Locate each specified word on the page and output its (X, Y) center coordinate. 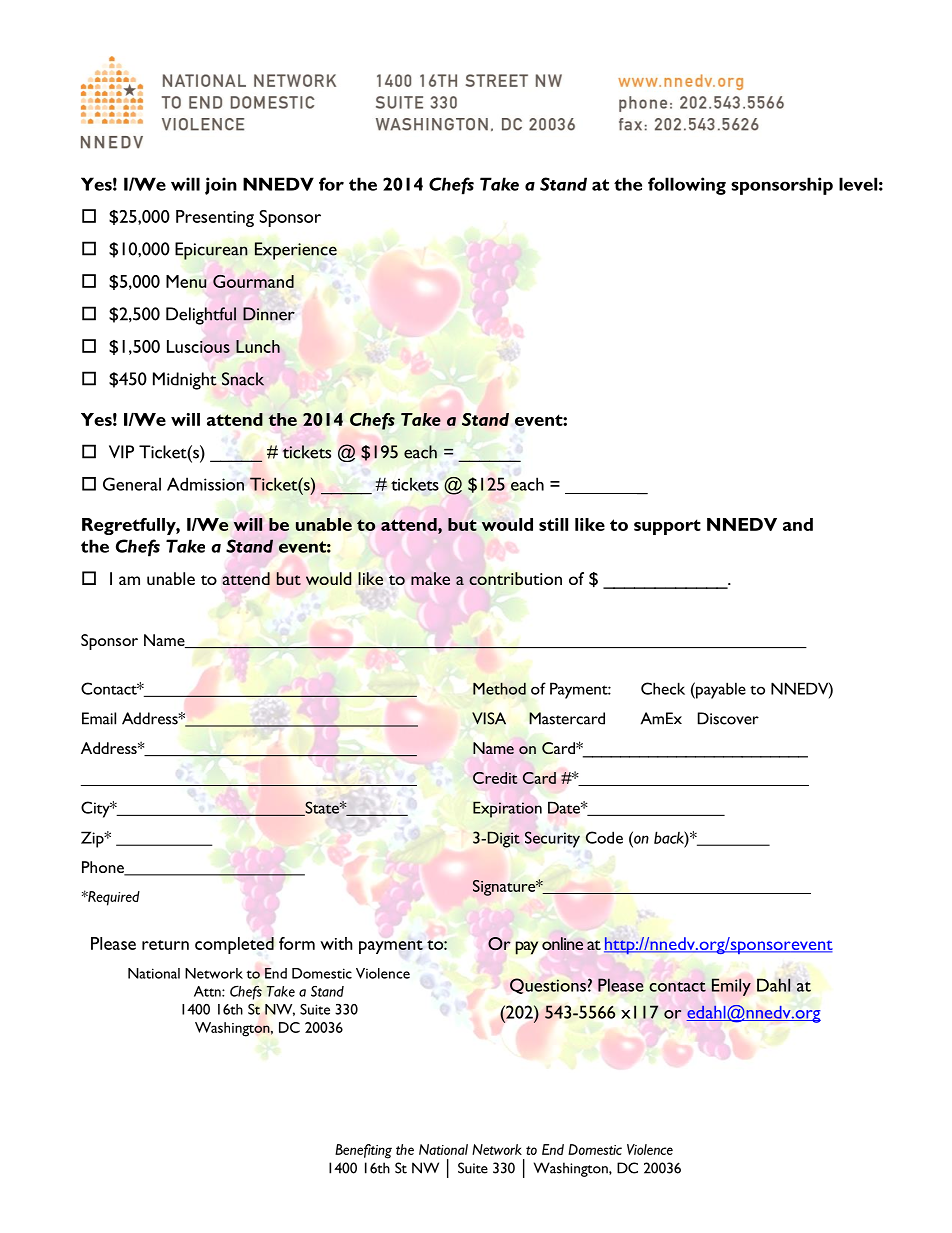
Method (499, 688)
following (687, 186)
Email (99, 718)
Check (663, 688)
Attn (208, 991)
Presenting (215, 218)
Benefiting (363, 1151)
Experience (296, 251)
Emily (731, 987)
